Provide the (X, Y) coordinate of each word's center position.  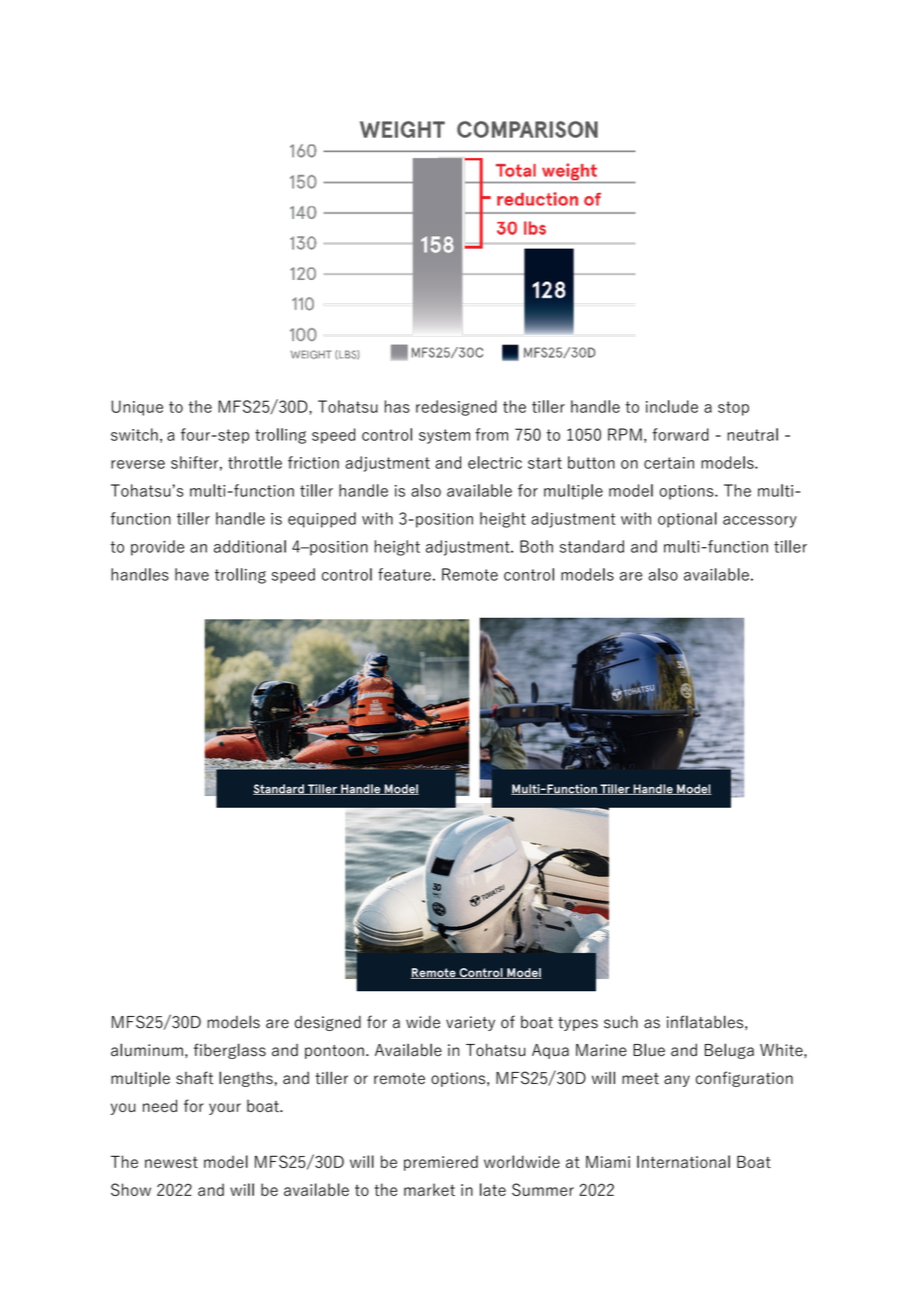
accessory (760, 522)
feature (404, 574)
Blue (649, 1050)
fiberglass (230, 1051)
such (621, 1022)
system (444, 436)
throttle (255, 462)
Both (536, 546)
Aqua (550, 1051)
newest (171, 1162)
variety (470, 1023)
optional (687, 520)
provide (157, 548)
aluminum (147, 1050)
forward (680, 434)
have (192, 574)
